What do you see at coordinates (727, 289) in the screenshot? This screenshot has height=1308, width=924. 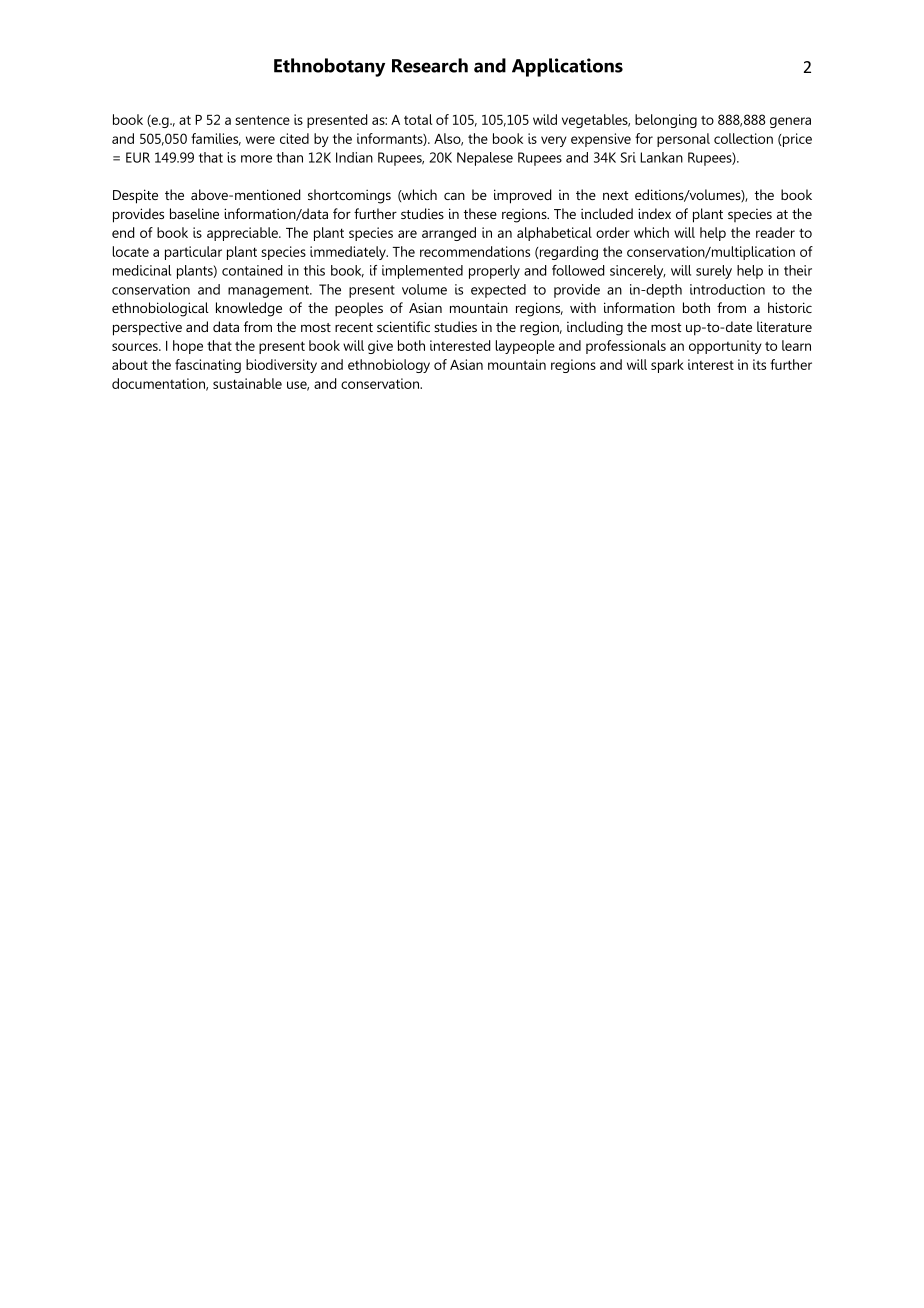 I see `introduction` at bounding box center [727, 289].
